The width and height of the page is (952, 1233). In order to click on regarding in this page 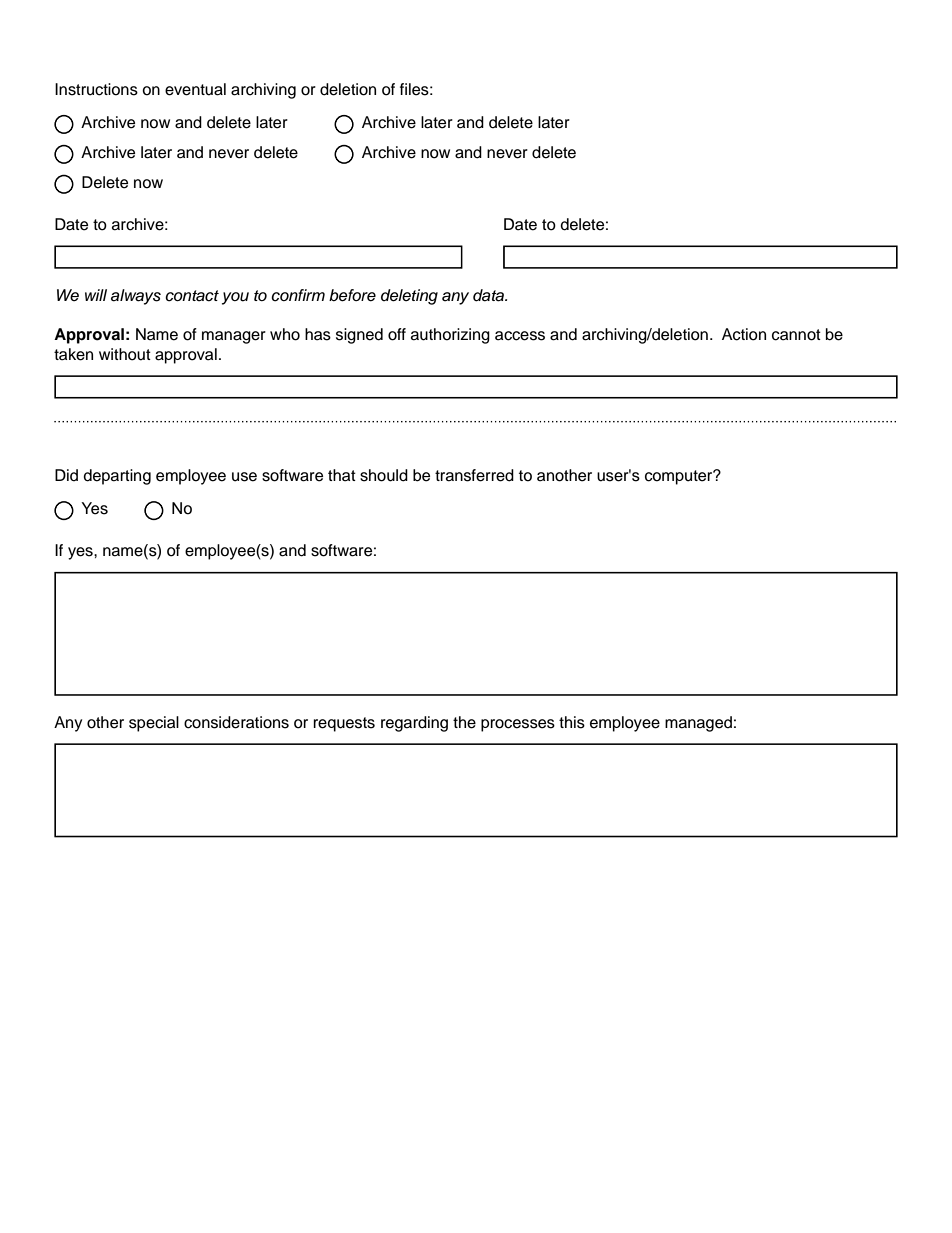, I will do `click(414, 724)`.
